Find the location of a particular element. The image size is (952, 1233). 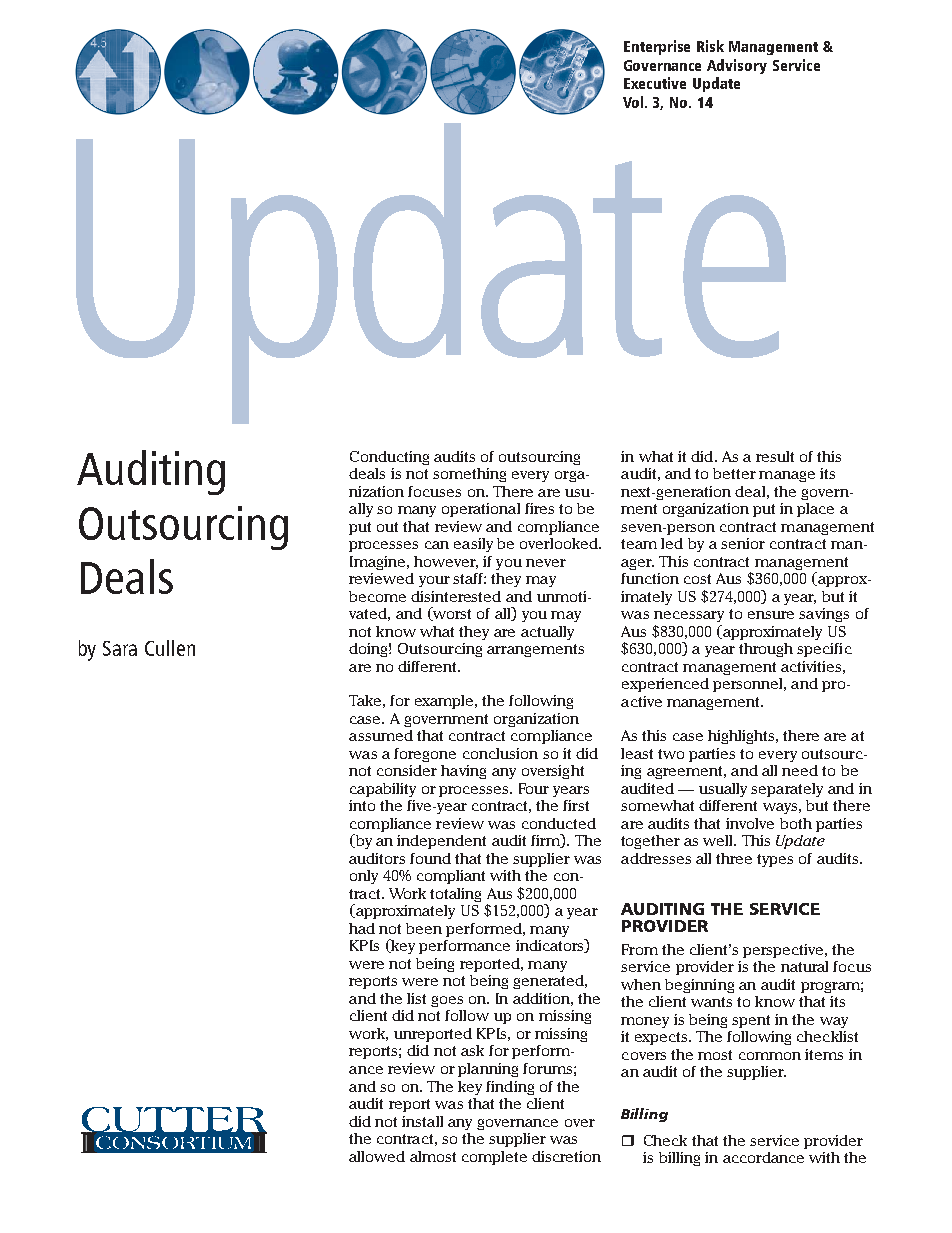

separately is located at coordinates (787, 790).
